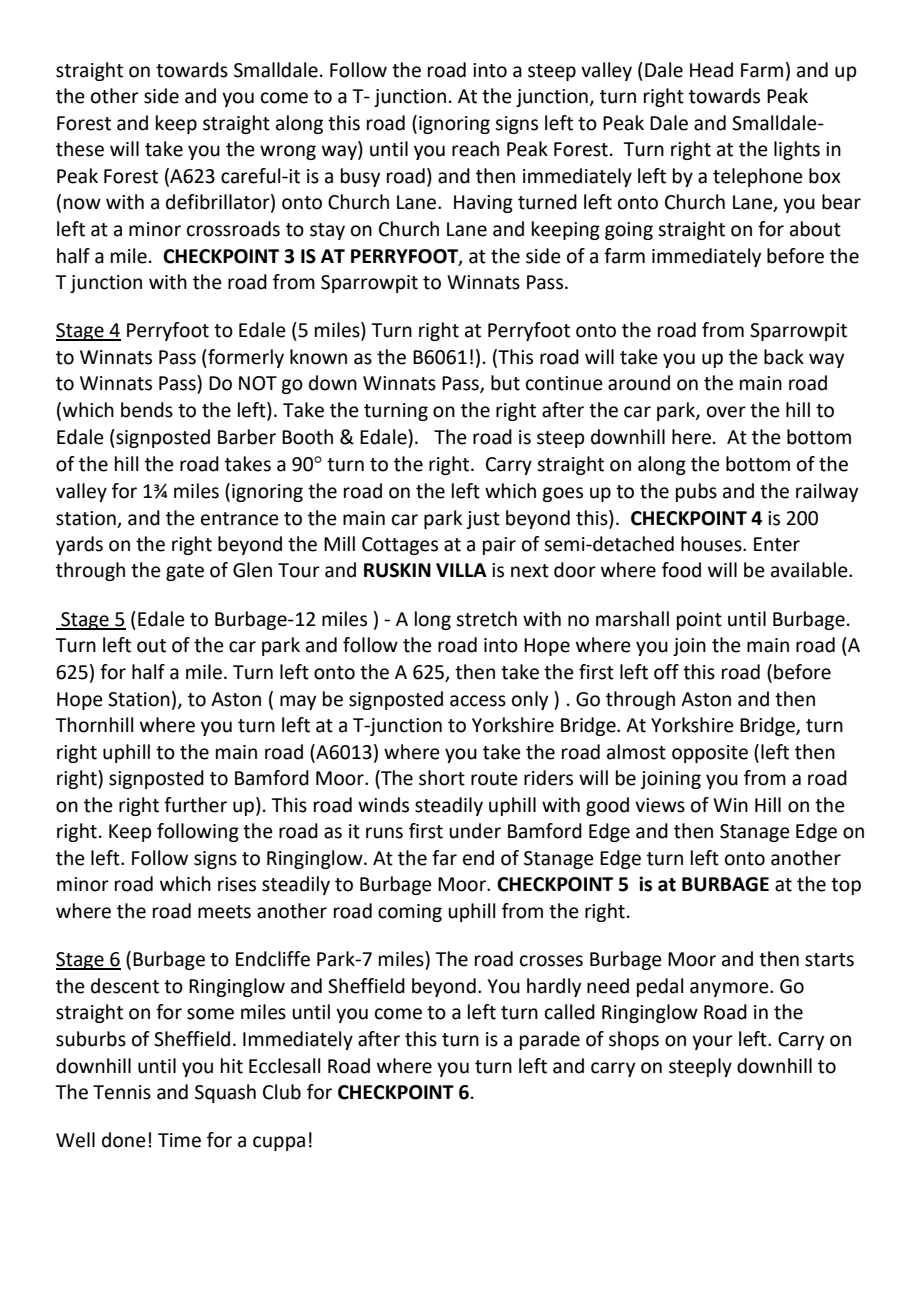  Describe the element at coordinates (711, 70) in the document. I see `Head` at that location.
